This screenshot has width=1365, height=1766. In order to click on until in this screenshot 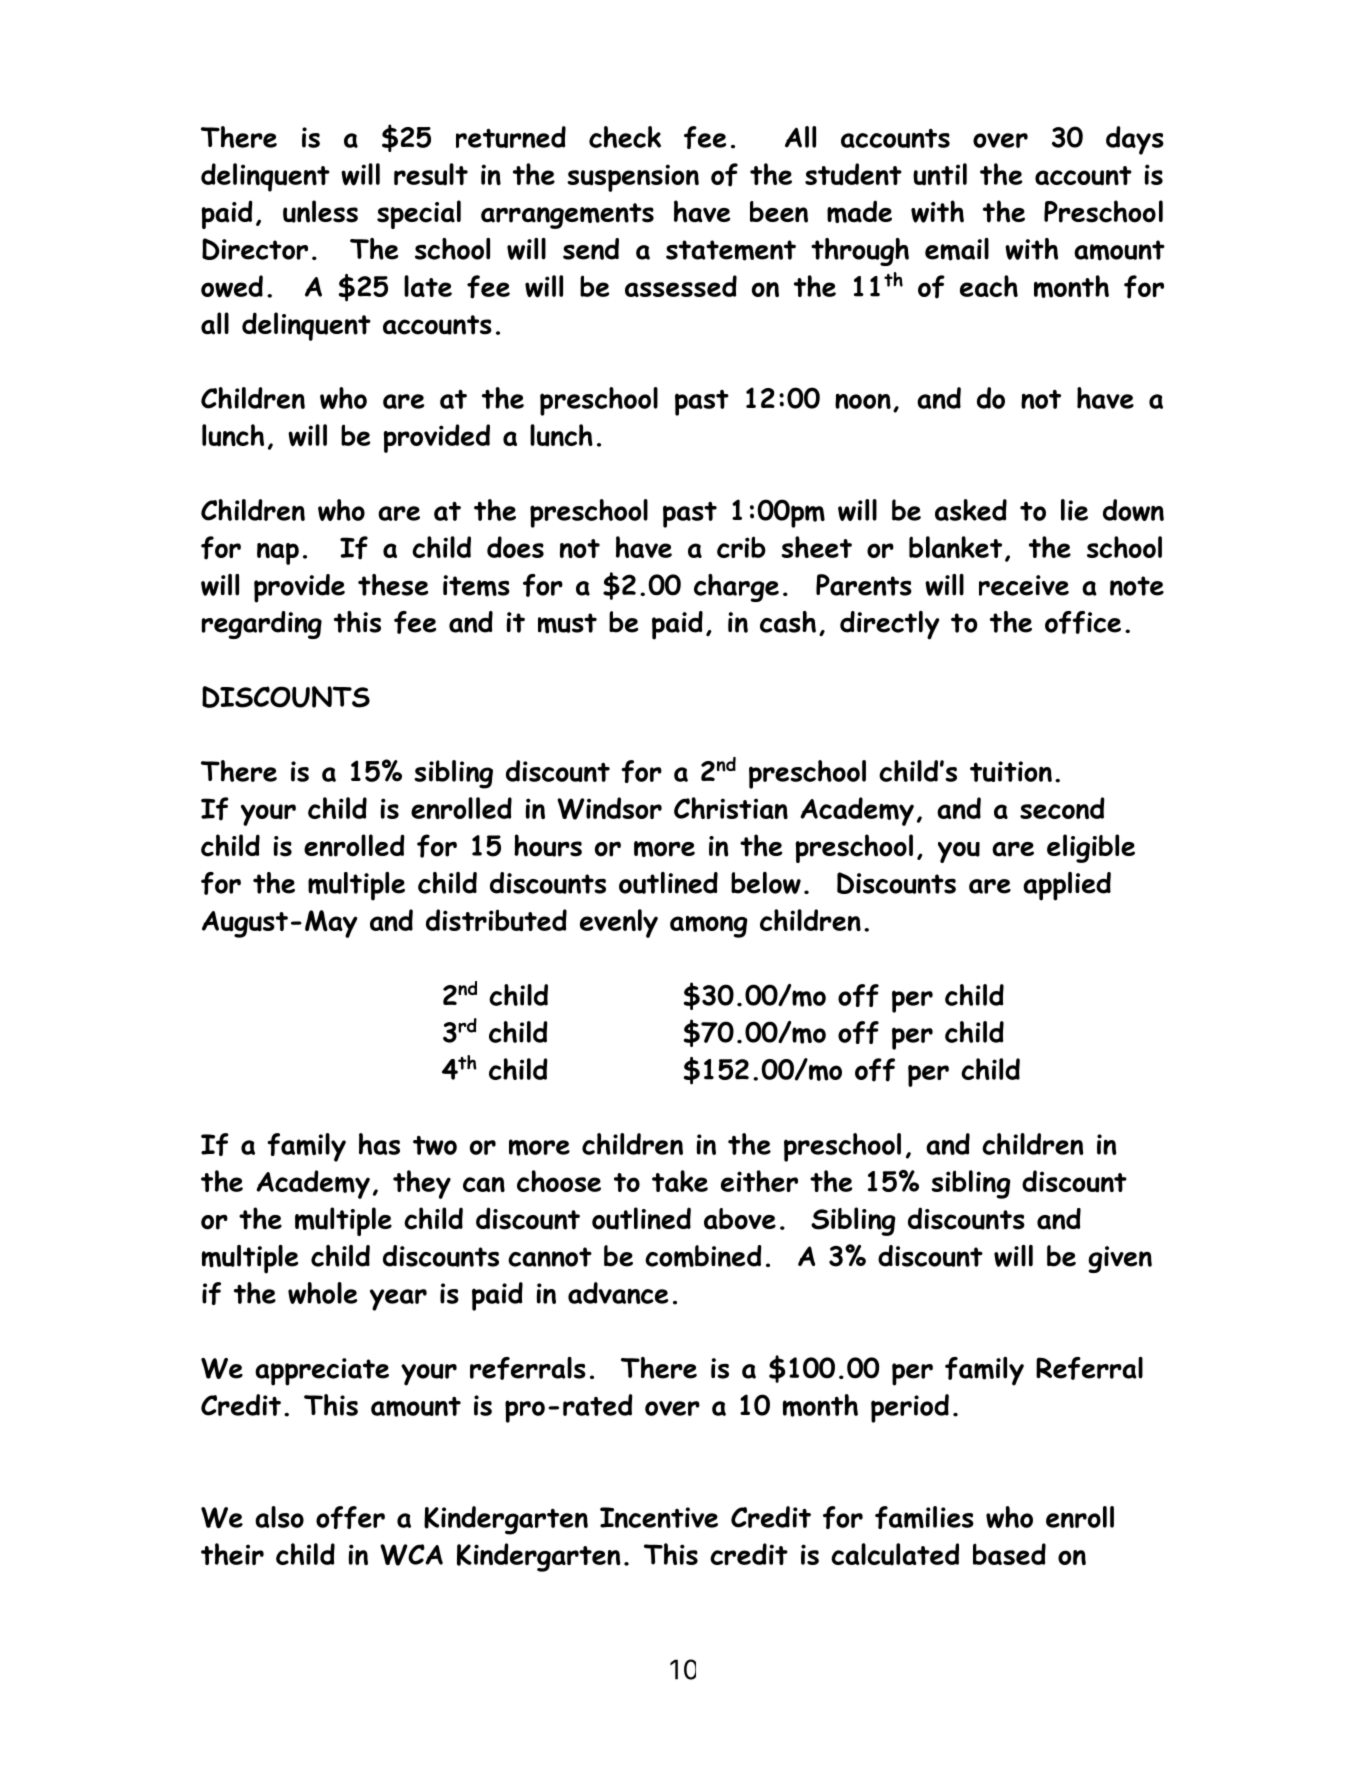, I will do `click(940, 174)`.
